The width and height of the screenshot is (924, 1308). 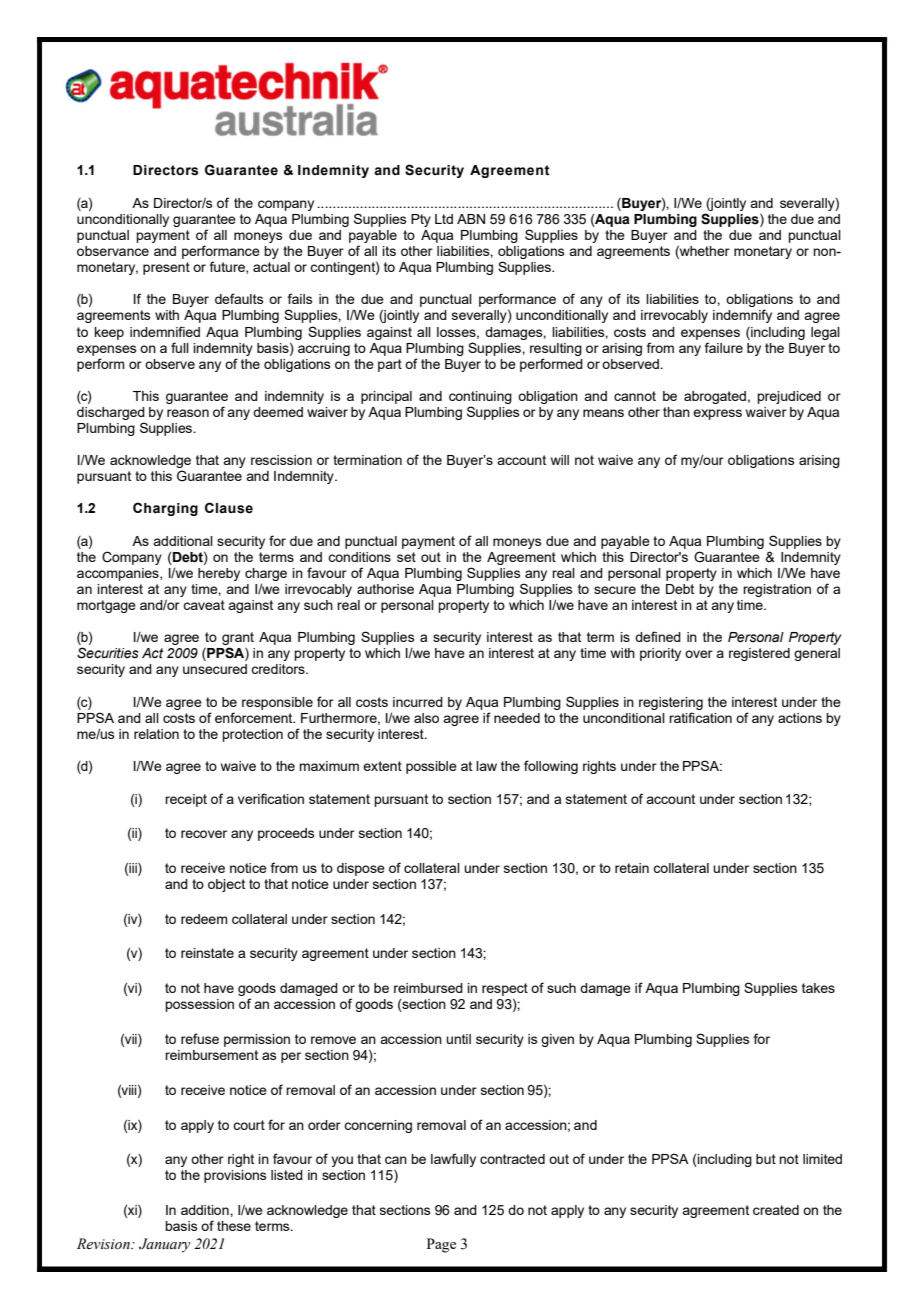 I want to click on ratification, so click(x=700, y=717).
